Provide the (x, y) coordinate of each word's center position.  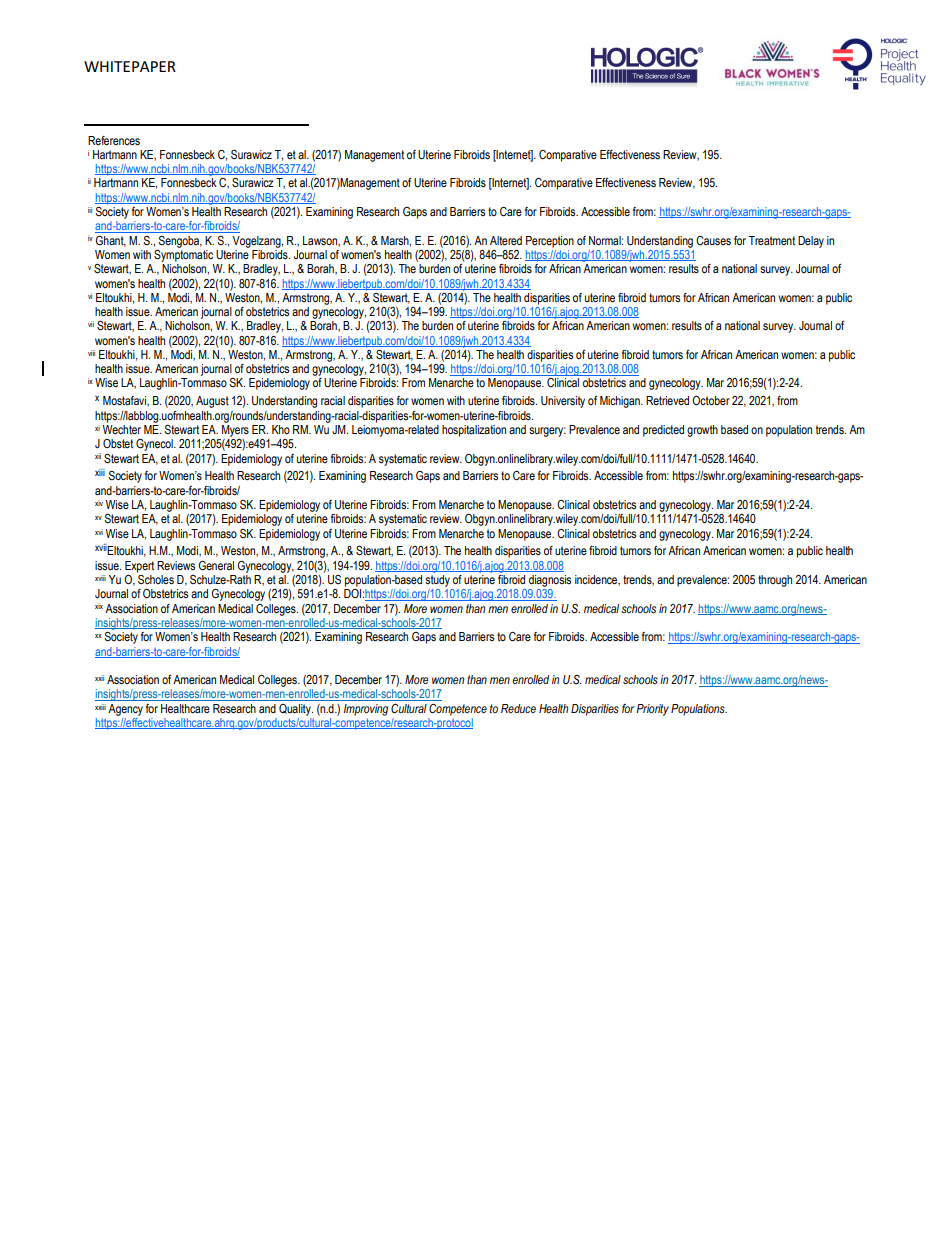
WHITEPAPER (130, 66)
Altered (506, 240)
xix (99, 606)
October (711, 401)
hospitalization (474, 431)
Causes (713, 241)
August (212, 402)
